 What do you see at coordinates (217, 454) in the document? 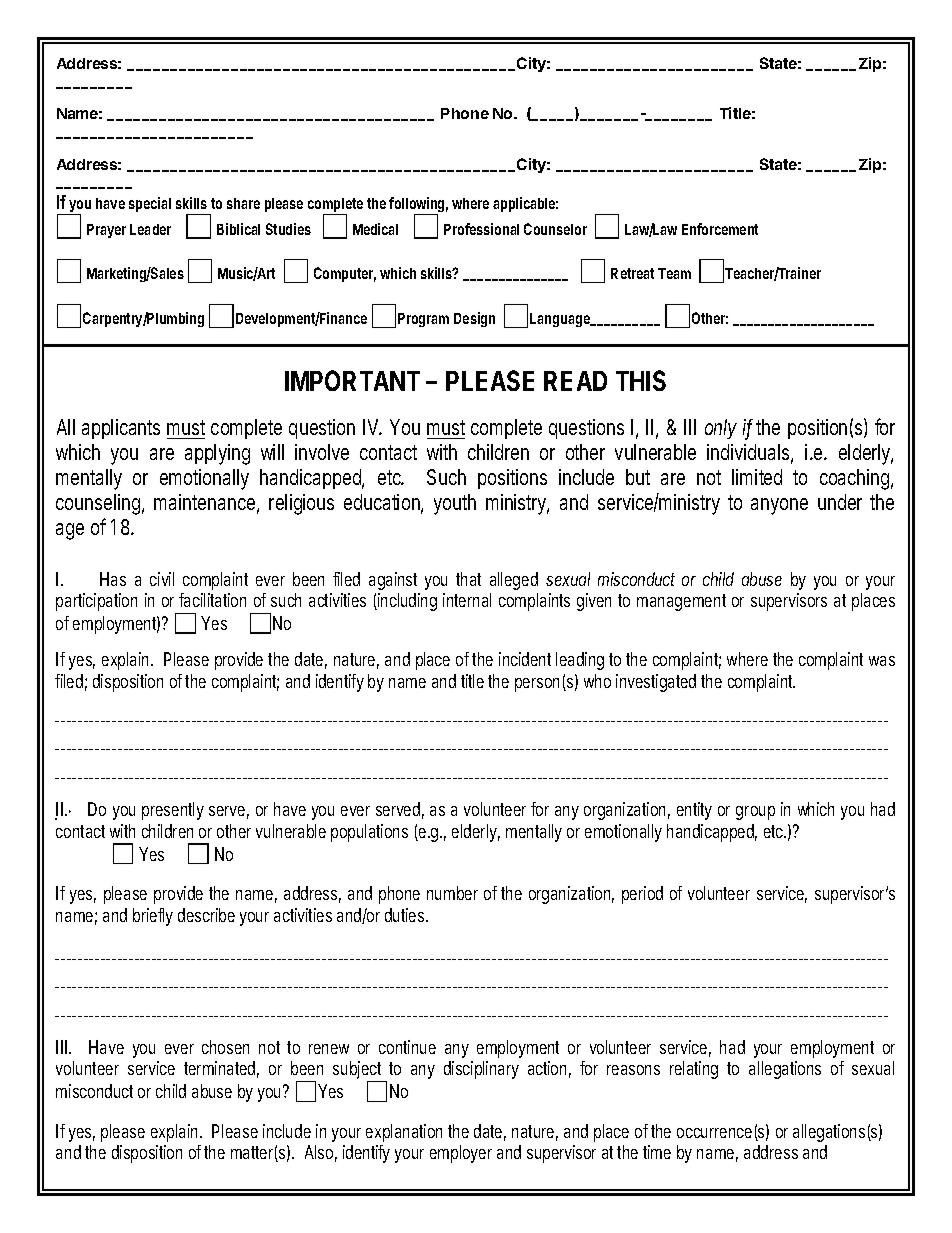
I see `applying` at bounding box center [217, 454].
